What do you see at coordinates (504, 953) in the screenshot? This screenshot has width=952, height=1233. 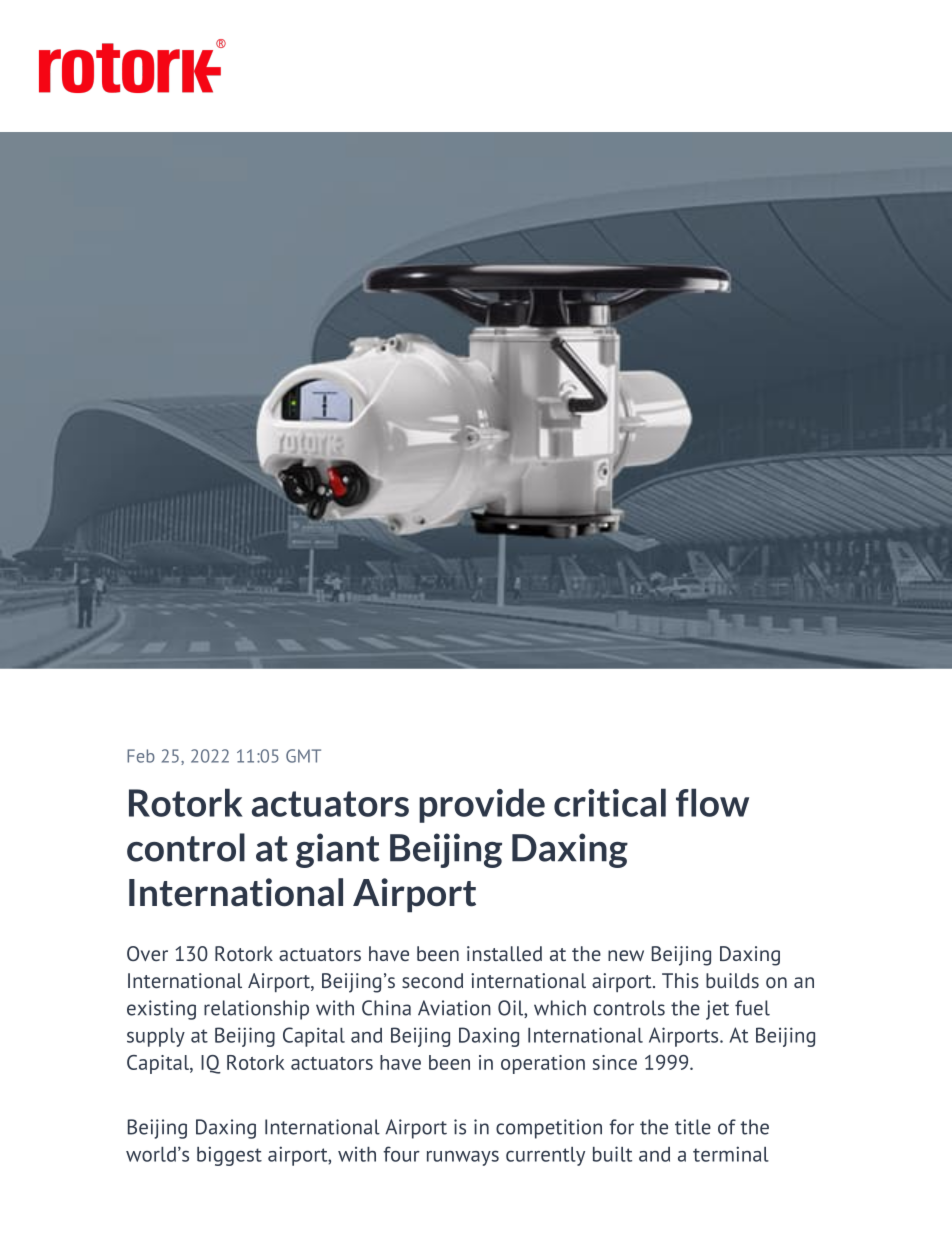 I see `installed` at bounding box center [504, 953].
